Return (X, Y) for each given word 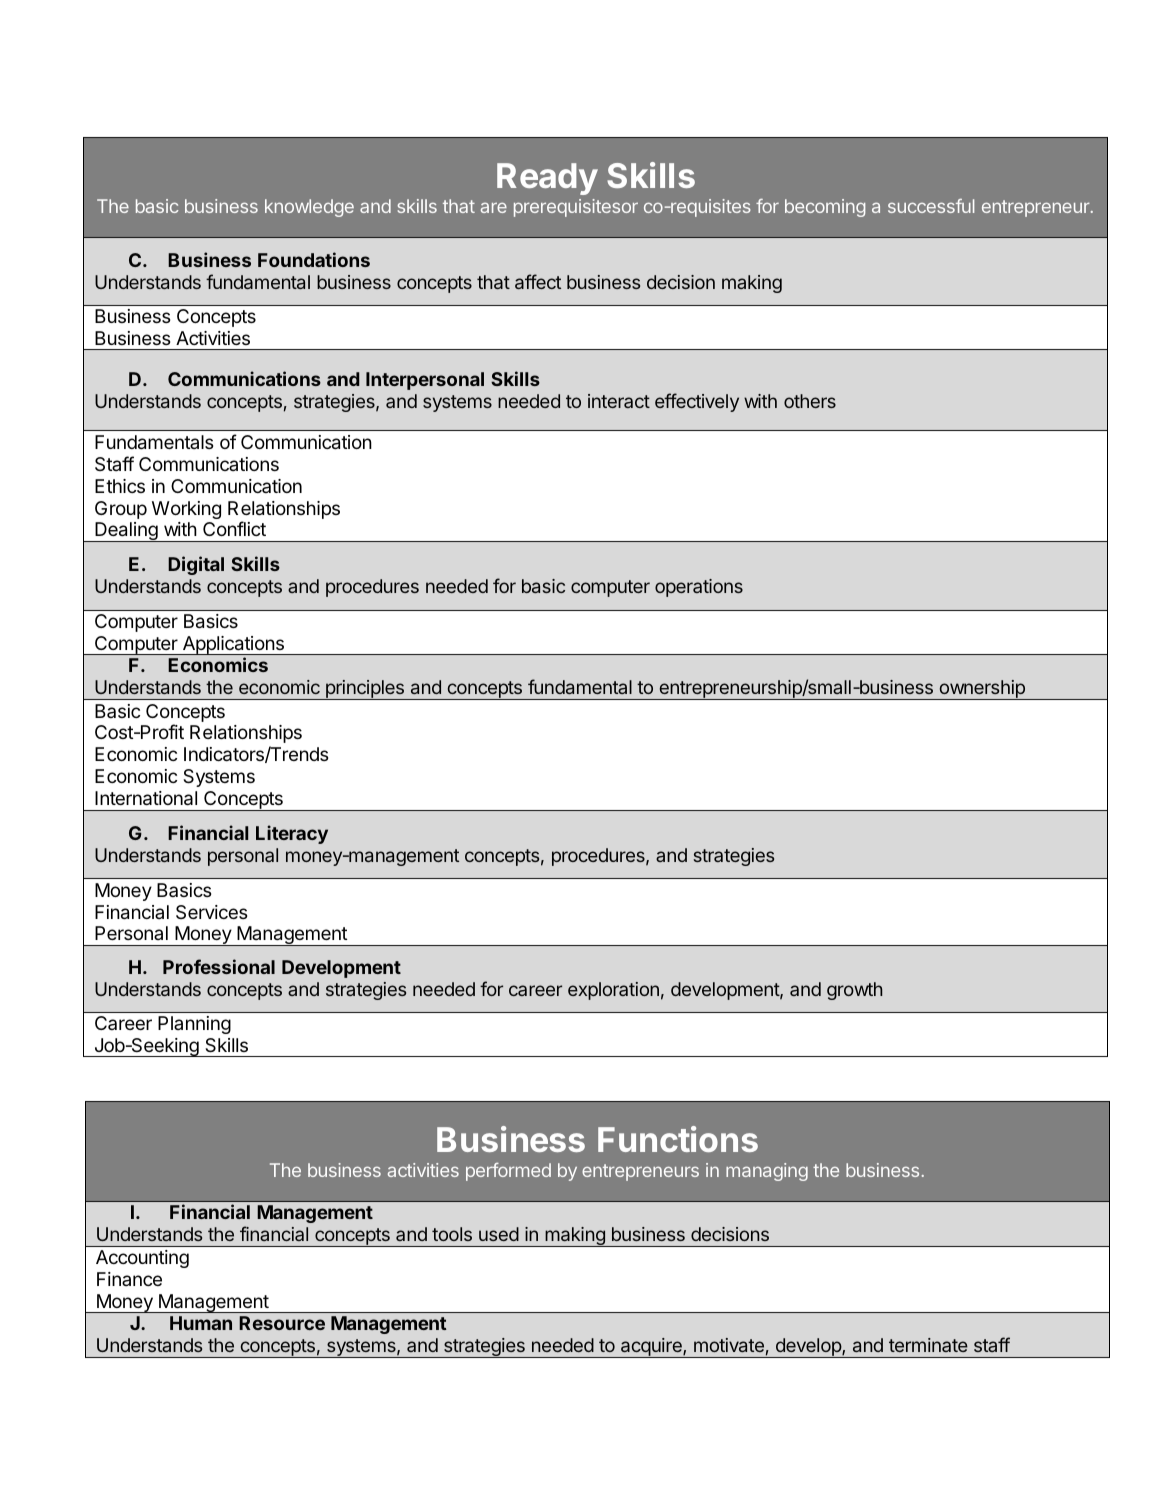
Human (201, 1323)
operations (699, 588)
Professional (219, 966)
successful (931, 206)
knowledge (309, 208)
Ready (547, 179)
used (499, 1234)
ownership (982, 690)
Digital (196, 565)
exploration (613, 991)
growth (854, 991)
